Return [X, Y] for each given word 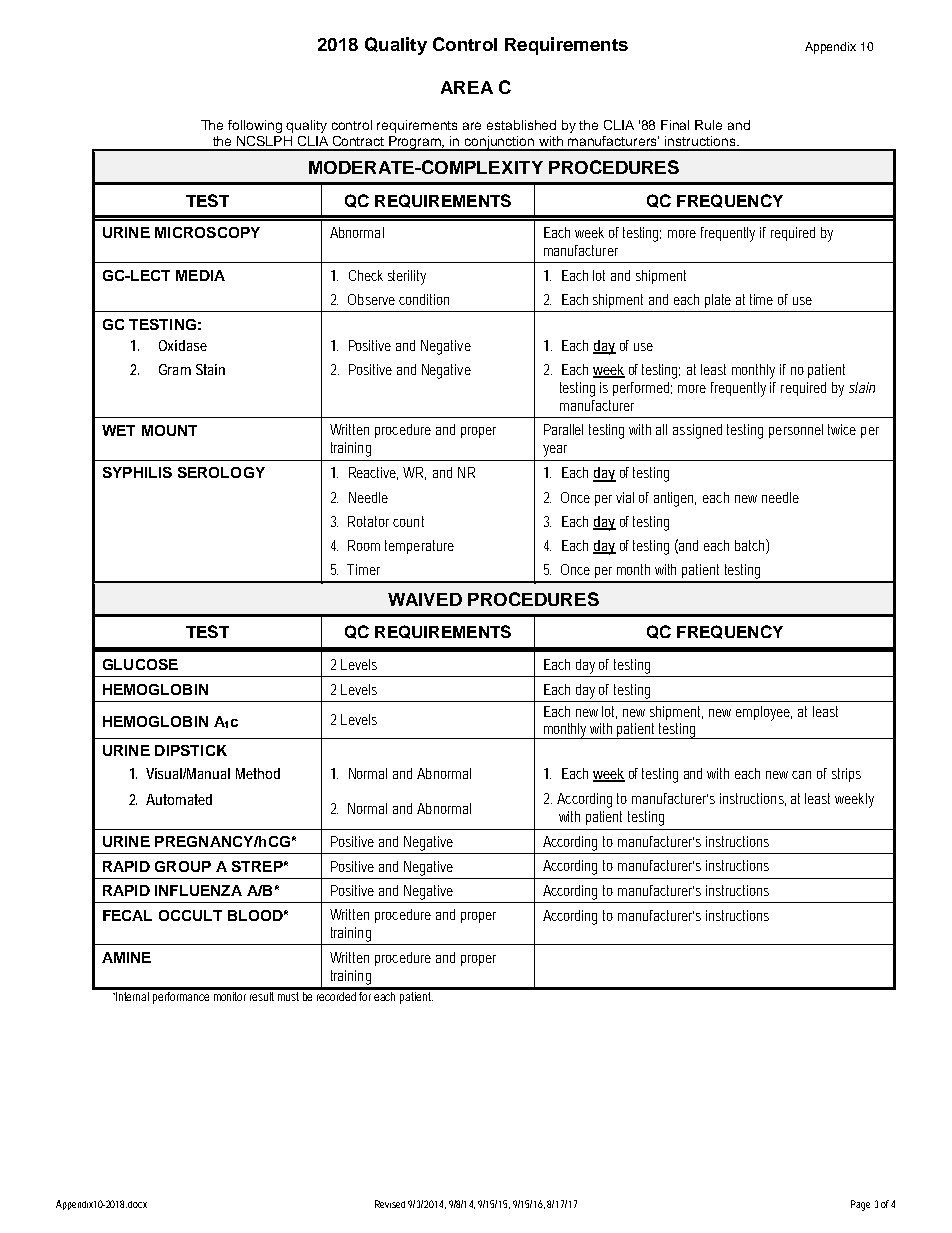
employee [764, 713]
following [255, 126]
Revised [390, 1204]
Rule [708, 125]
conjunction [500, 143]
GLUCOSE [140, 664]
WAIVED [425, 599]
